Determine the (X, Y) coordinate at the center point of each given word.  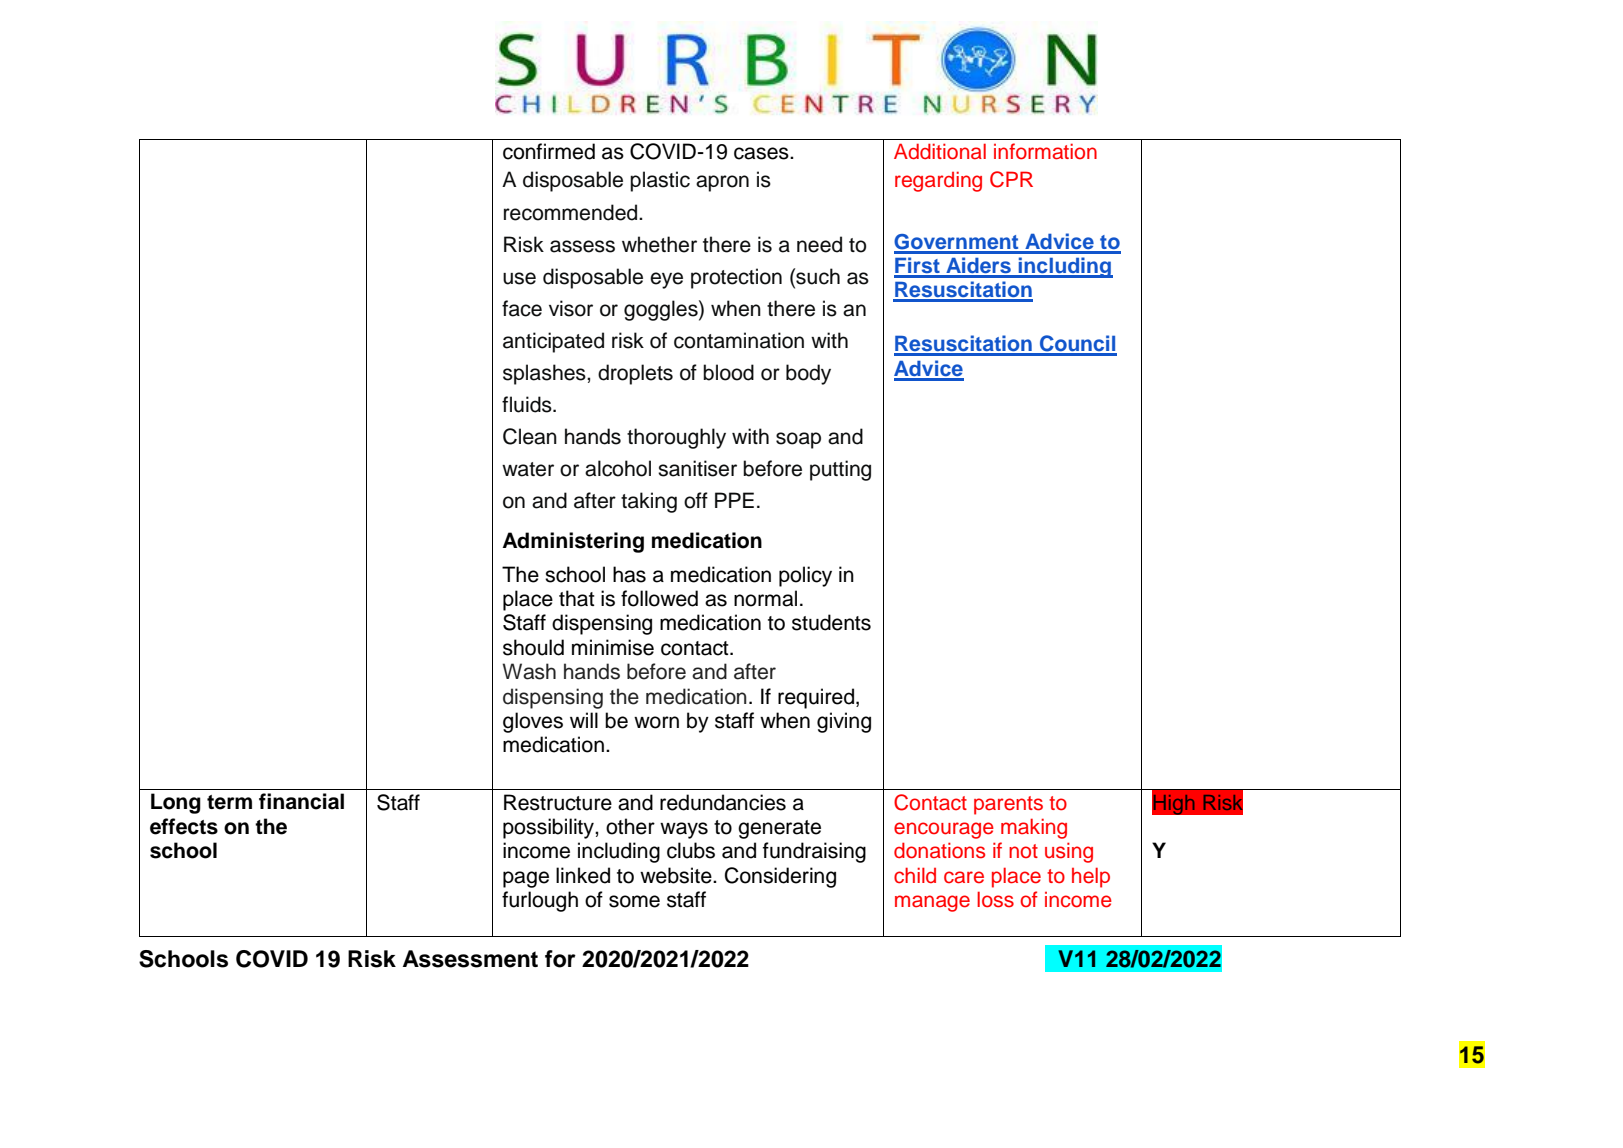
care (964, 877)
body (808, 374)
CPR (1011, 179)
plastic (660, 181)
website (677, 875)
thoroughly (676, 438)
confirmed (549, 151)
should (533, 647)
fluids (528, 404)
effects (184, 826)
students (831, 622)
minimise (613, 647)
